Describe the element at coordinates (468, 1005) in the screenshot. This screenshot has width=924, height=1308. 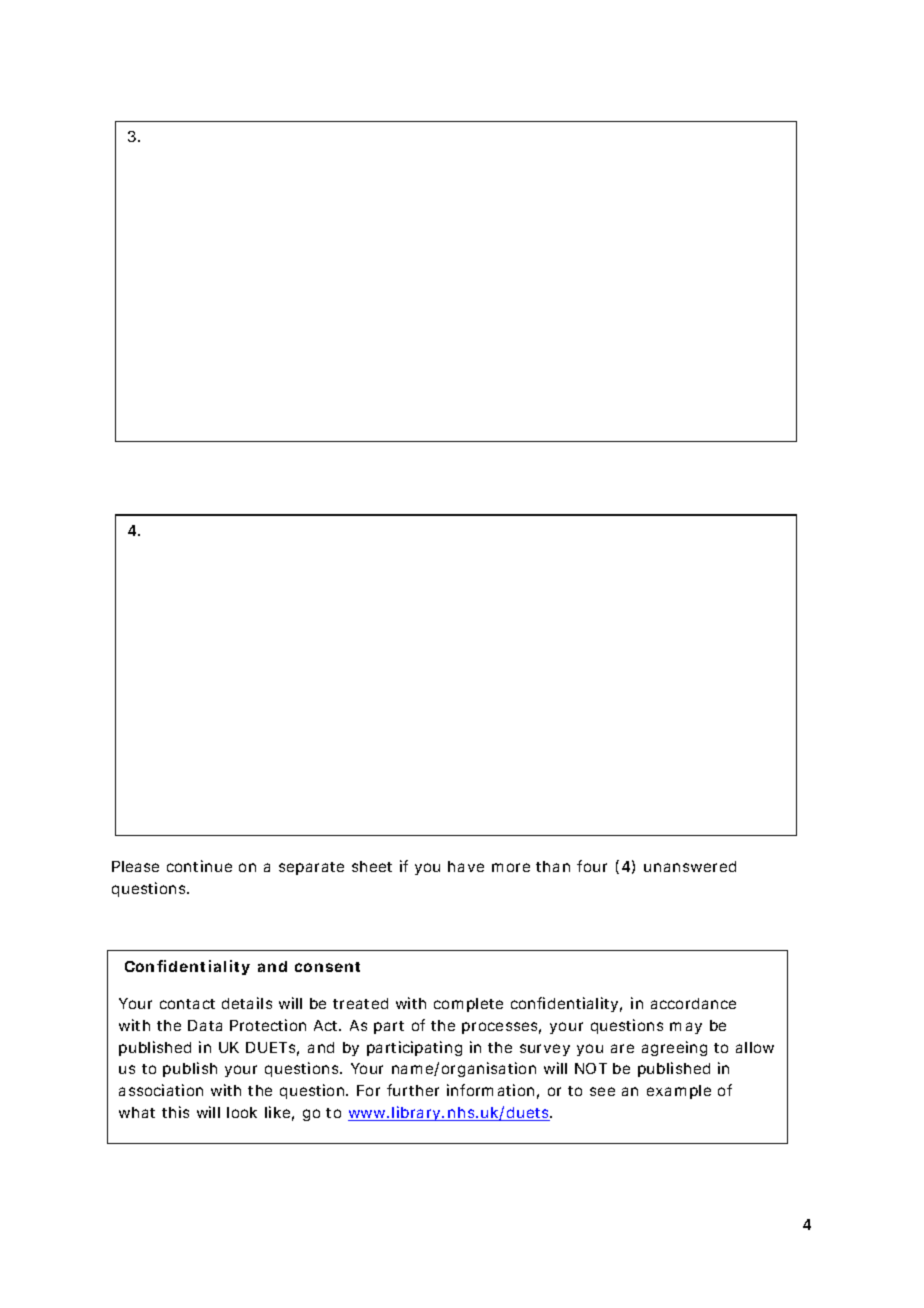
I see `complete` at that location.
